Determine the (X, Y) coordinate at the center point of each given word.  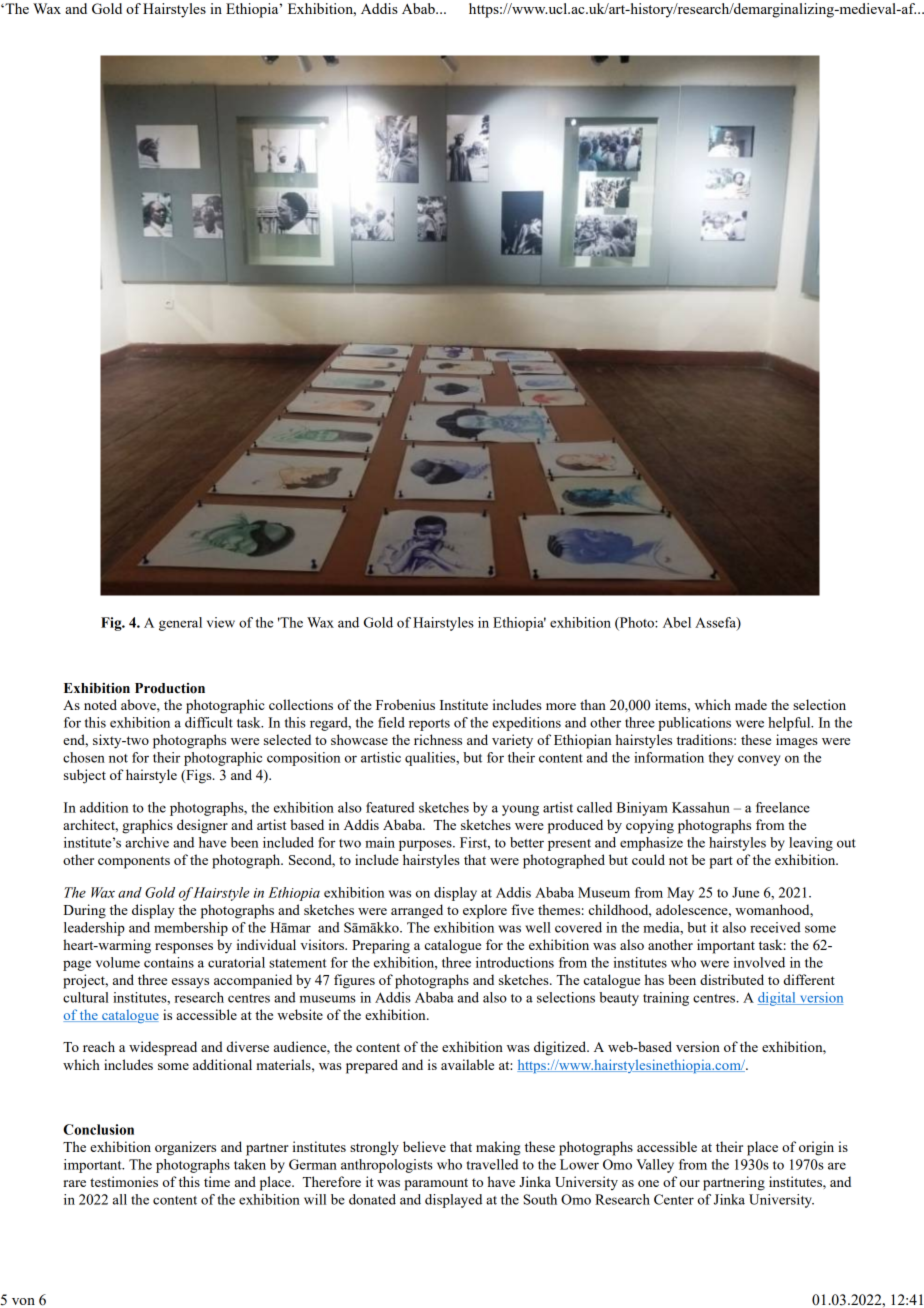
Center (674, 1199)
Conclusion (98, 1129)
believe (424, 1146)
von (23, 1301)
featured (390, 807)
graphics (147, 826)
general (180, 624)
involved (759, 962)
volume (118, 962)
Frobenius (405, 704)
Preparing (381, 946)
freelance (783, 807)
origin (816, 1148)
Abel (677, 622)
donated (372, 1199)
